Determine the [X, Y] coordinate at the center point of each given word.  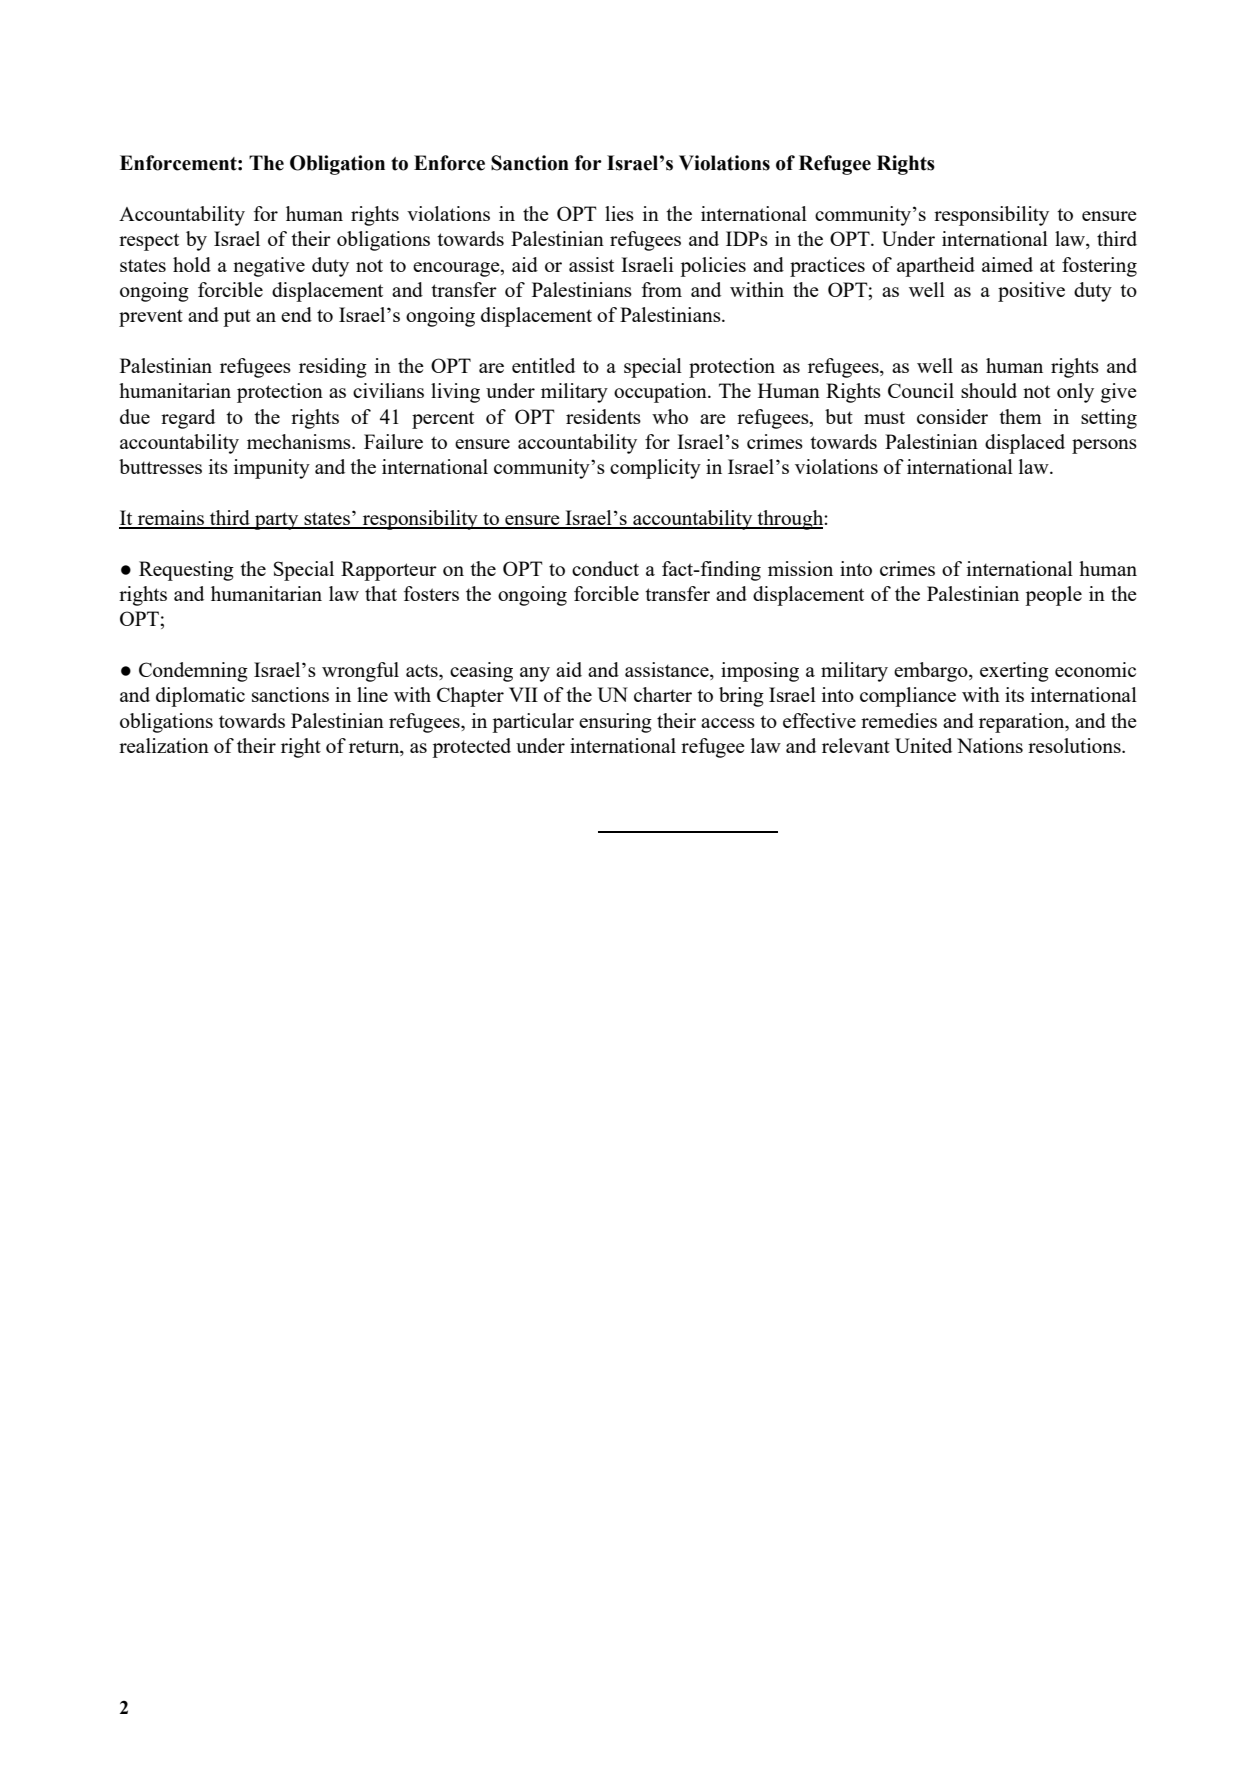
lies [619, 213]
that [381, 593]
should [989, 390]
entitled [543, 365]
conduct [605, 568]
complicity [655, 469]
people [1053, 596]
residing [333, 368]
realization [164, 745]
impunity [272, 469]
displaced [1025, 444]
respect [149, 242]
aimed [1007, 264]
